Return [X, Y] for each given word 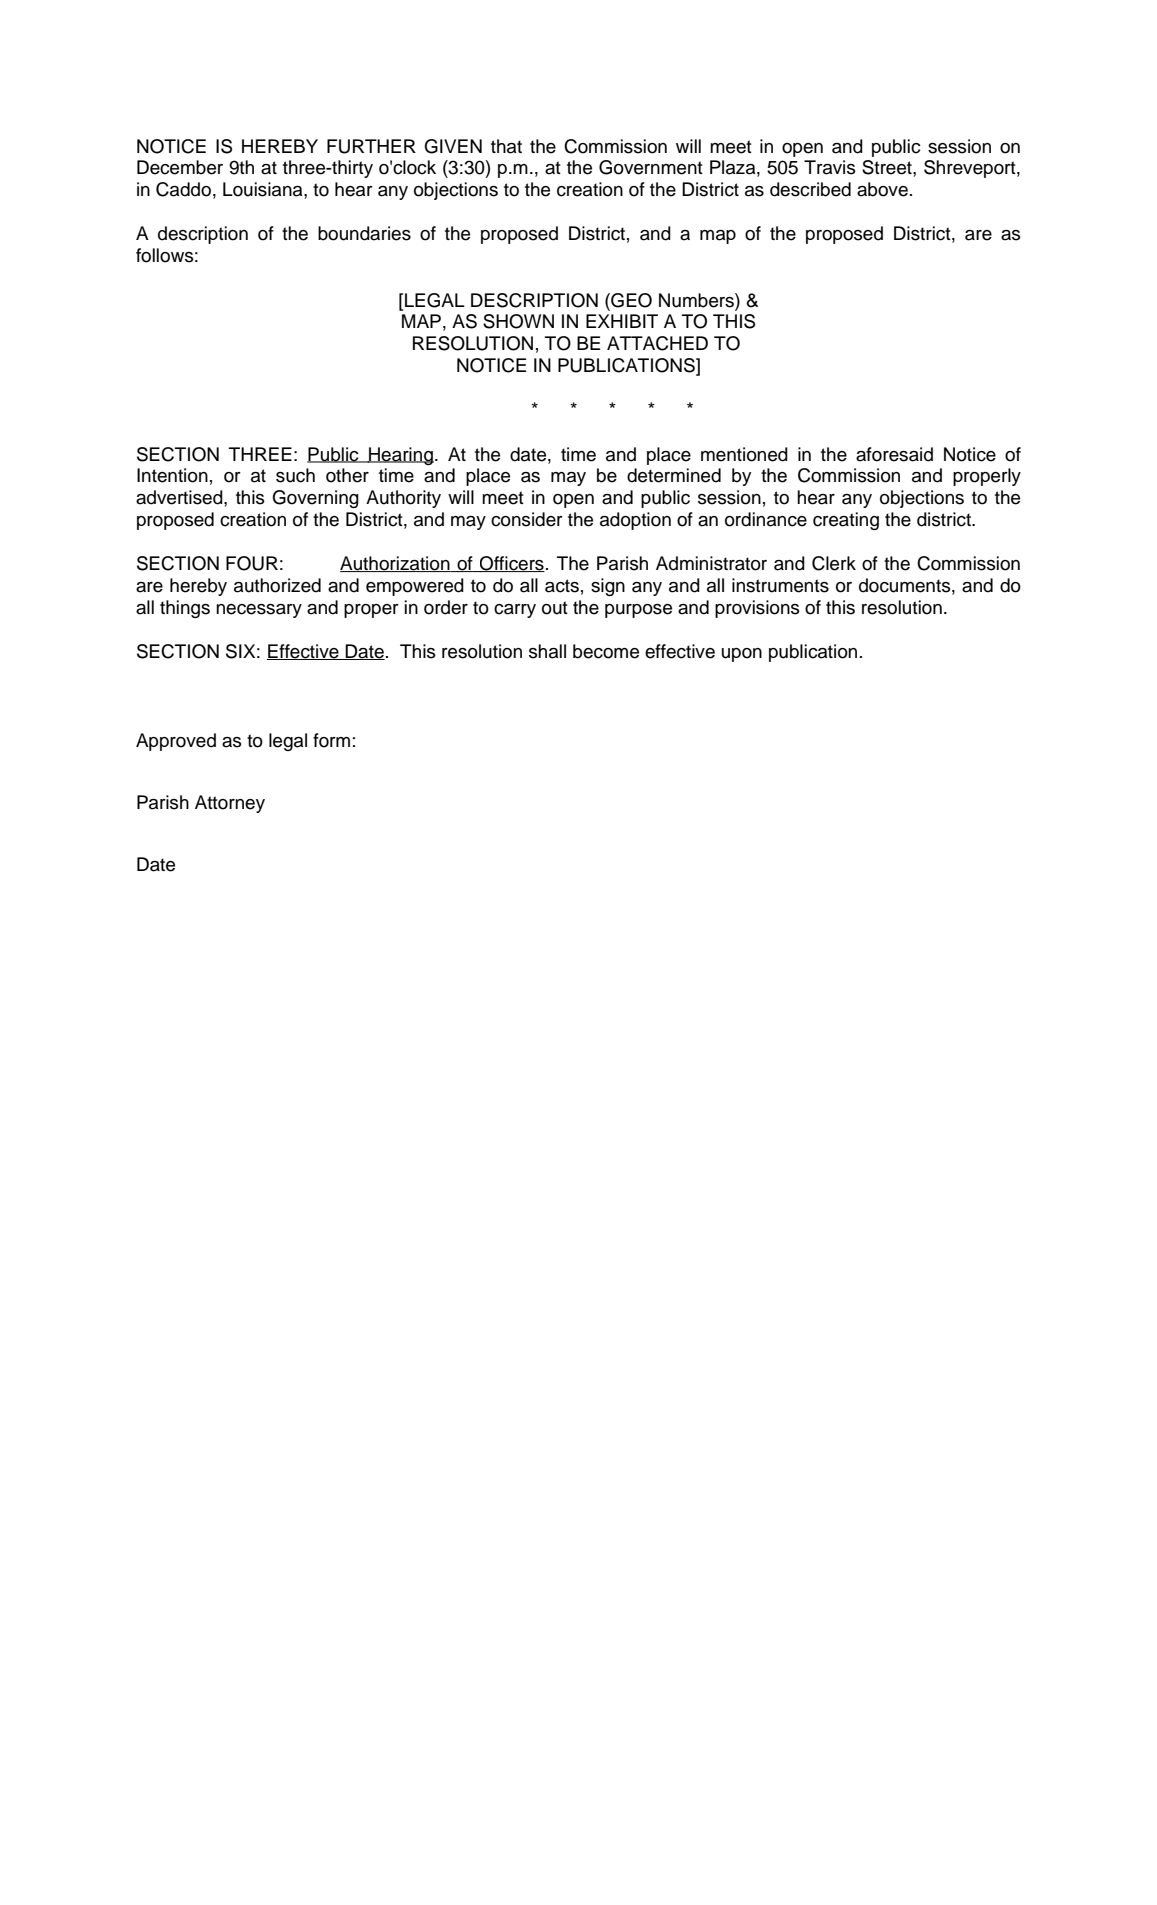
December [180, 167]
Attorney [230, 804]
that [506, 146]
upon [742, 655]
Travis [830, 167]
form [331, 740]
